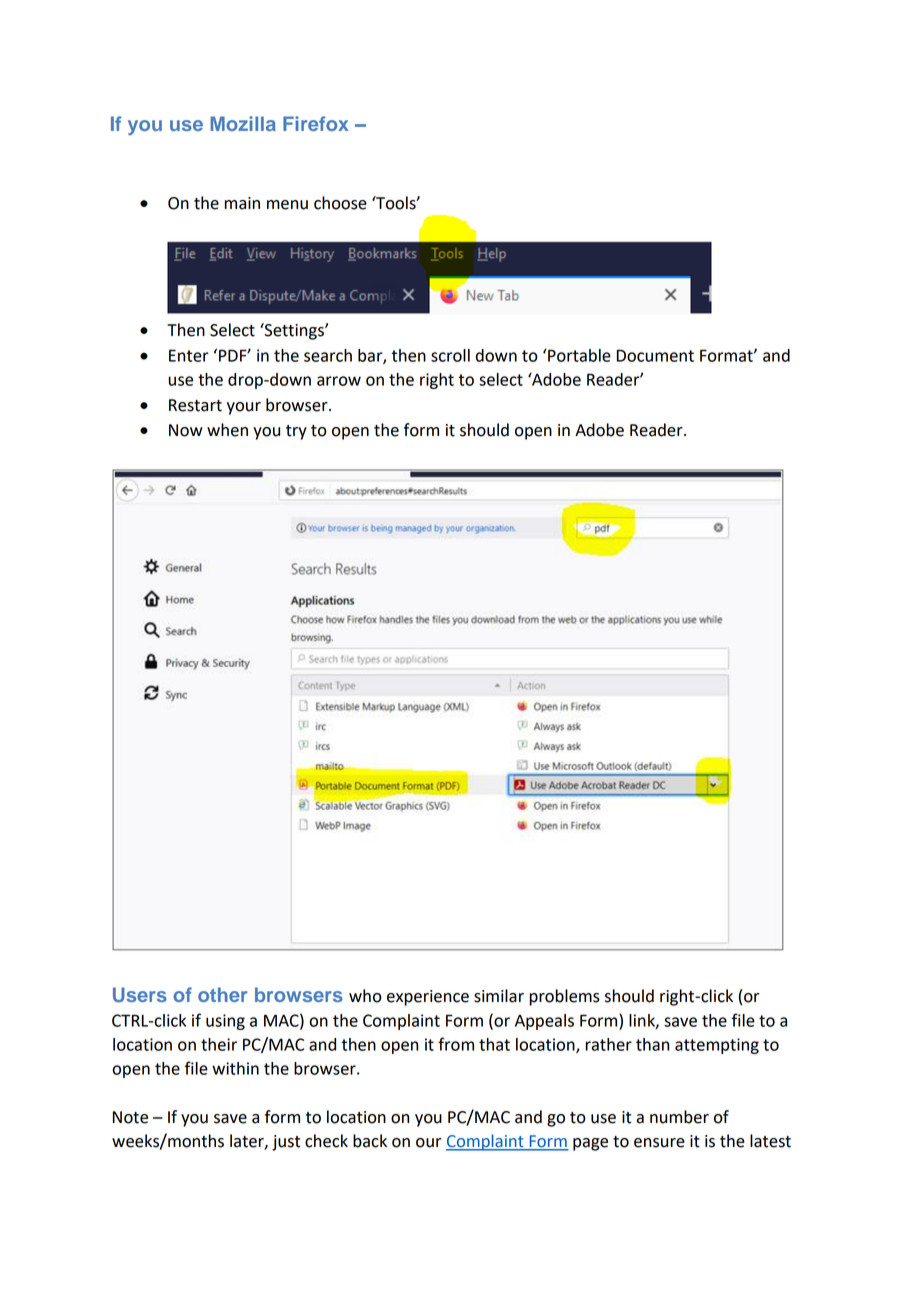  I want to click on experience, so click(428, 998).
